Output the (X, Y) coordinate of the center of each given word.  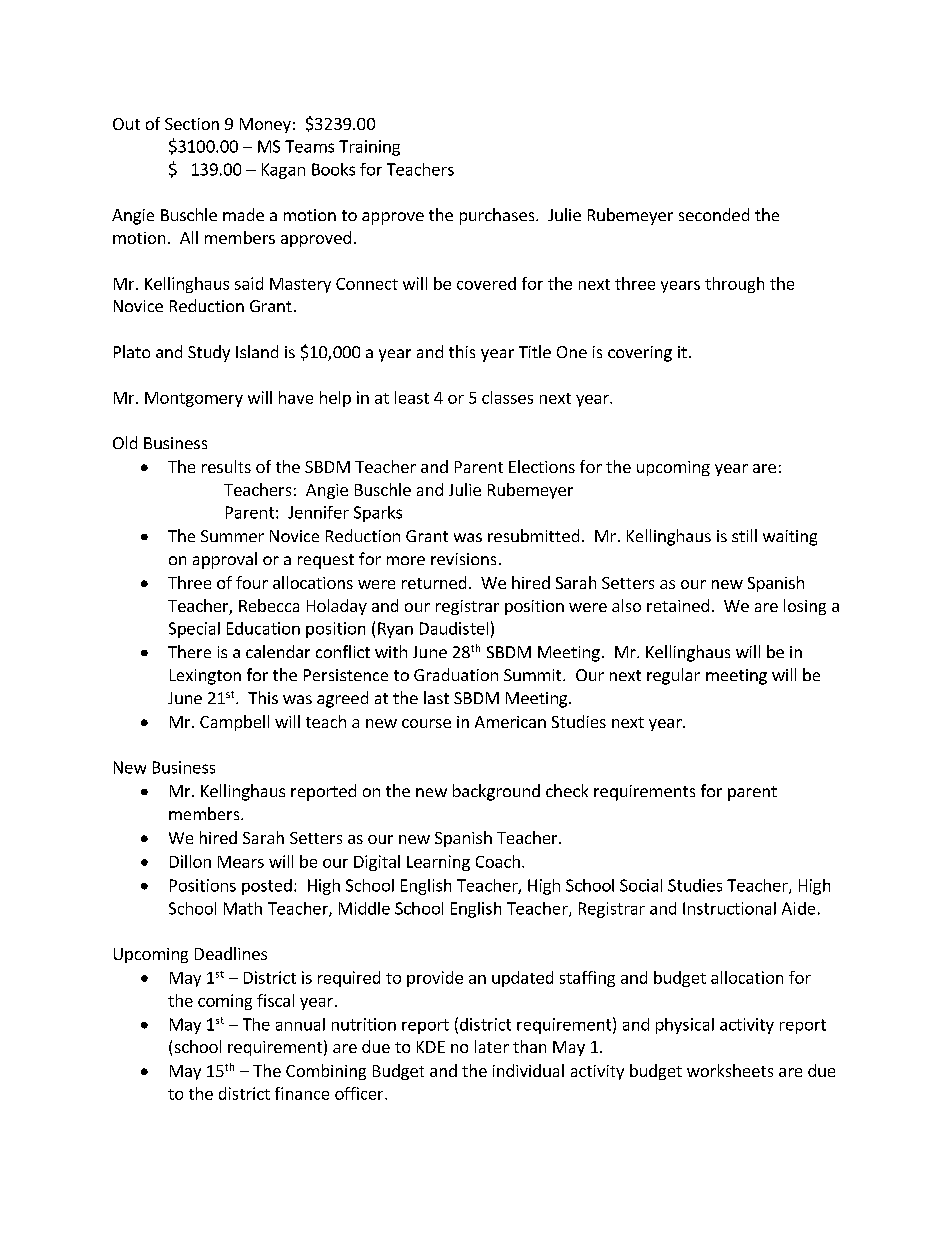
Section (192, 124)
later (492, 1046)
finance (302, 1093)
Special (194, 630)
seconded (714, 214)
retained (678, 605)
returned (434, 582)
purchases (498, 216)
